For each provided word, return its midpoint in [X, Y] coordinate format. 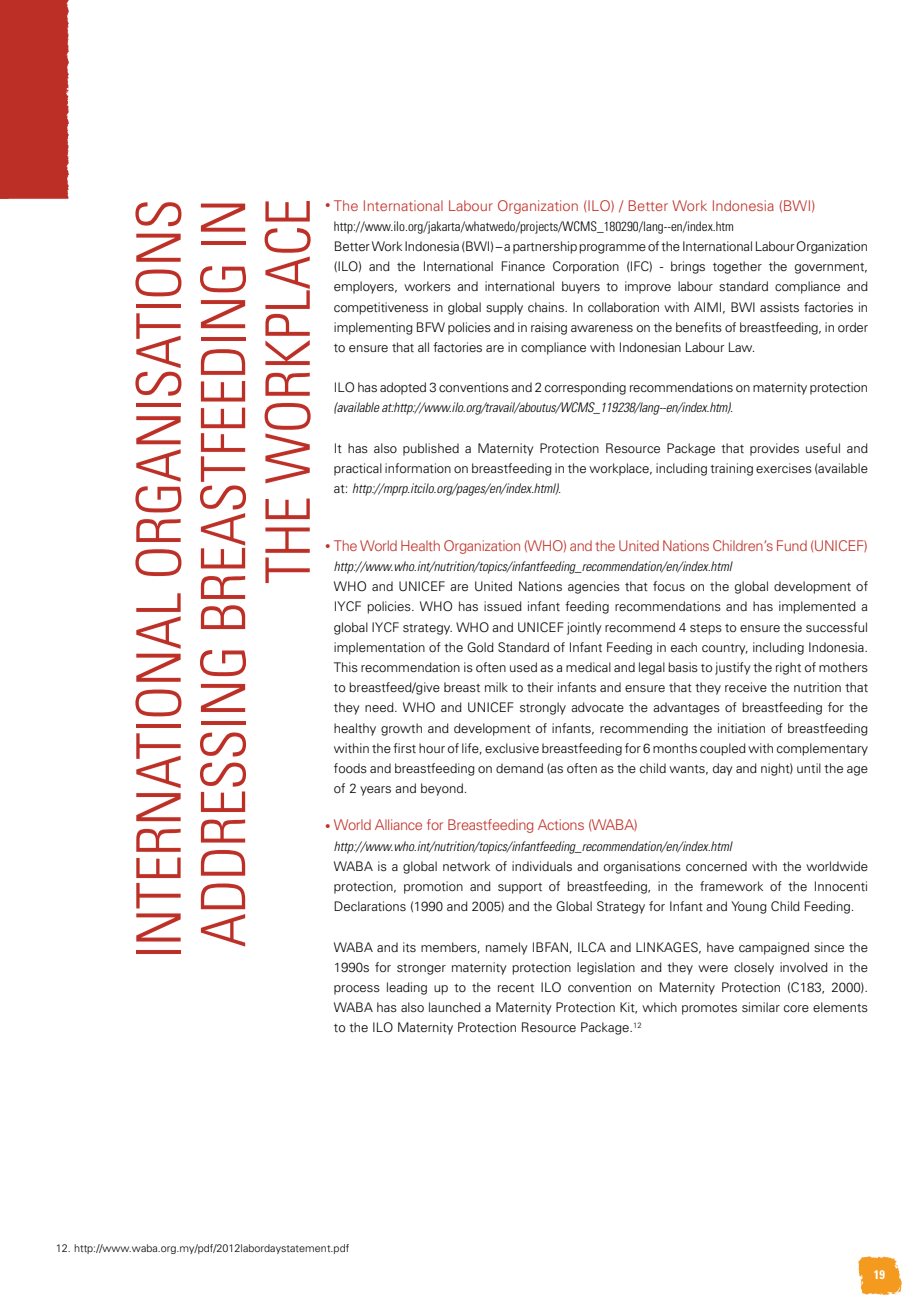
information [418, 468]
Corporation [586, 267]
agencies [594, 587]
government [831, 268]
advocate [597, 707]
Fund [792, 545]
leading [407, 988]
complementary [822, 749]
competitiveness [381, 308]
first [404, 748]
